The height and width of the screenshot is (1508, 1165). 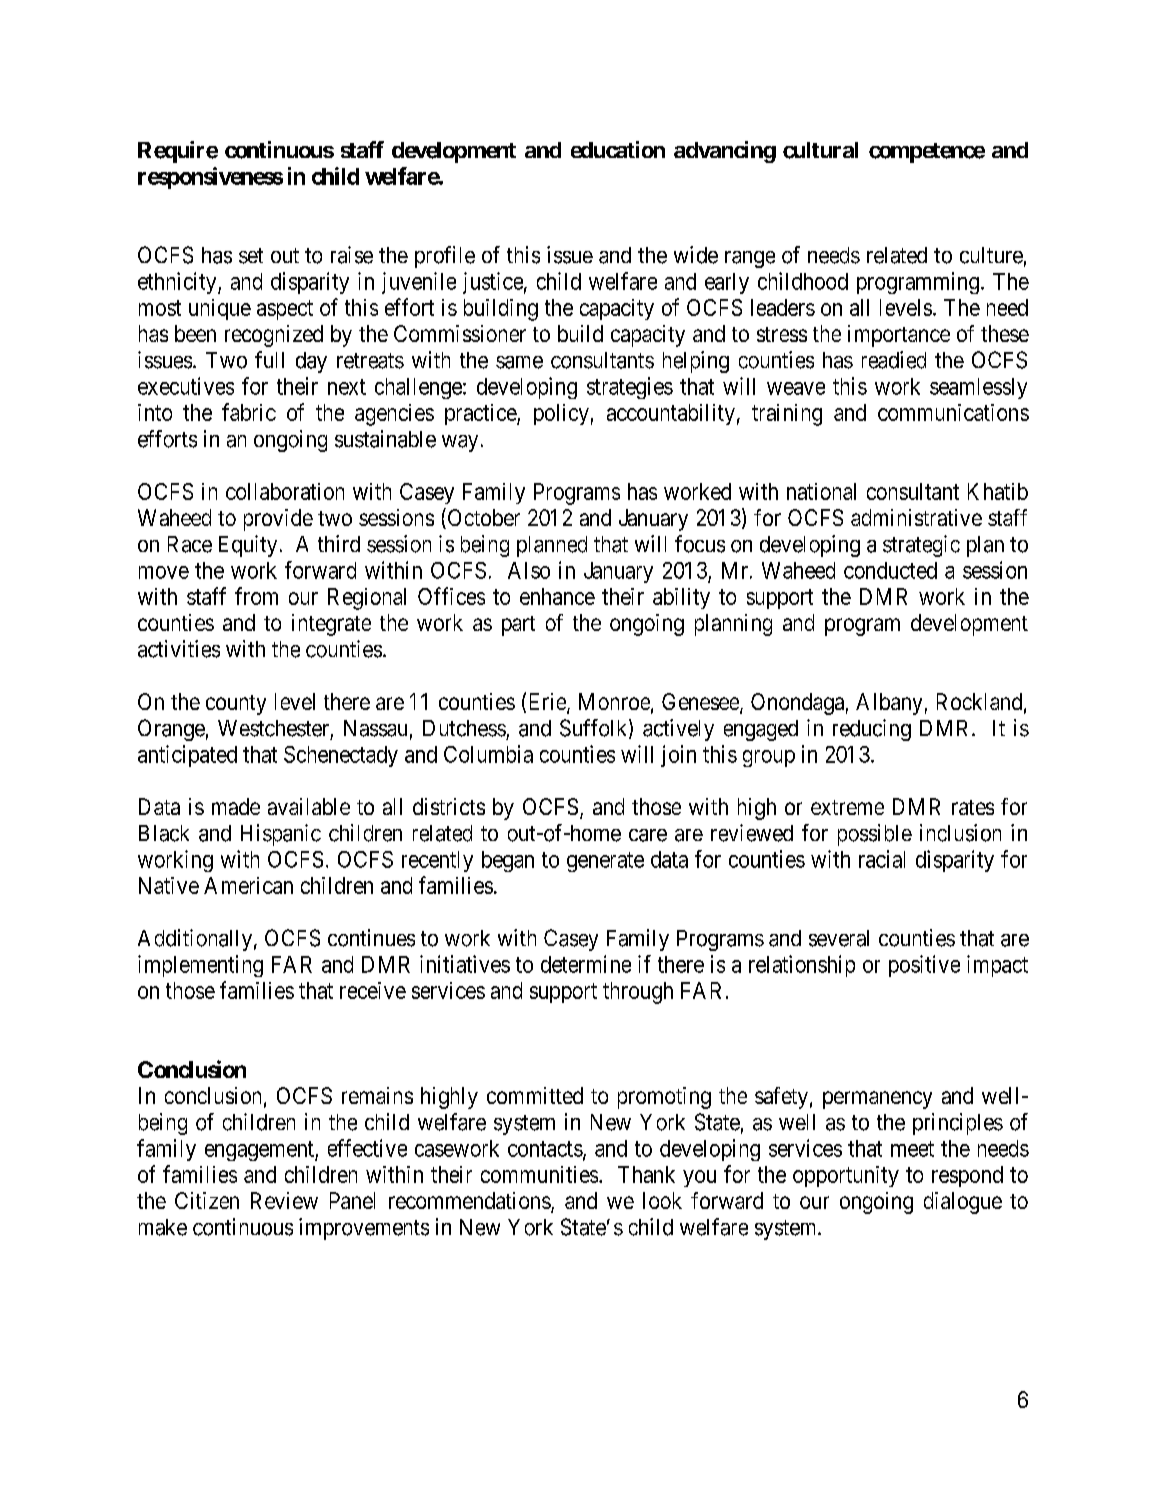 What do you see at coordinates (890, 570) in the screenshot?
I see `conducted` at bounding box center [890, 570].
